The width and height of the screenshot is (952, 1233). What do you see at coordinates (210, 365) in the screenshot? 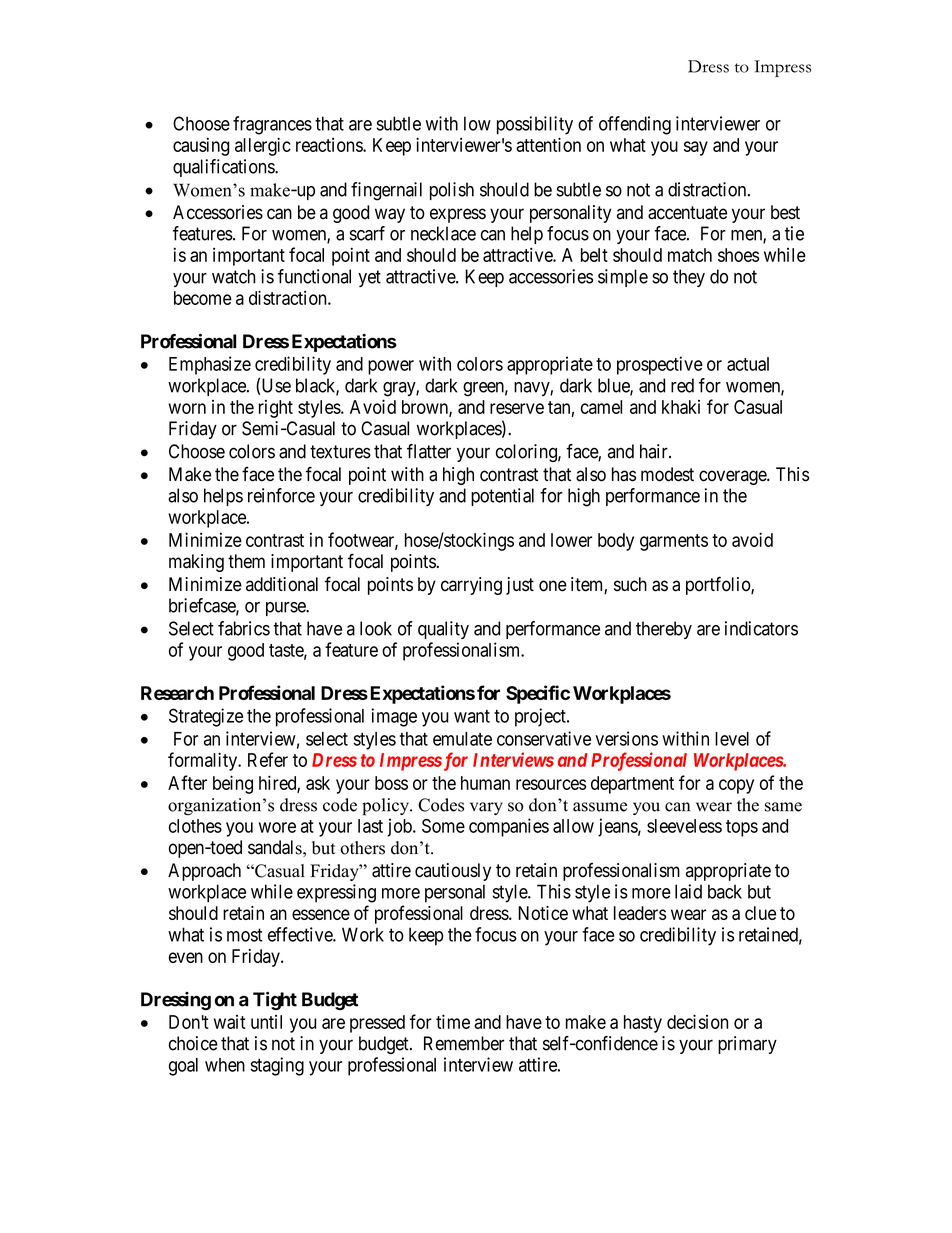
I see `Emphasize` at bounding box center [210, 365].
